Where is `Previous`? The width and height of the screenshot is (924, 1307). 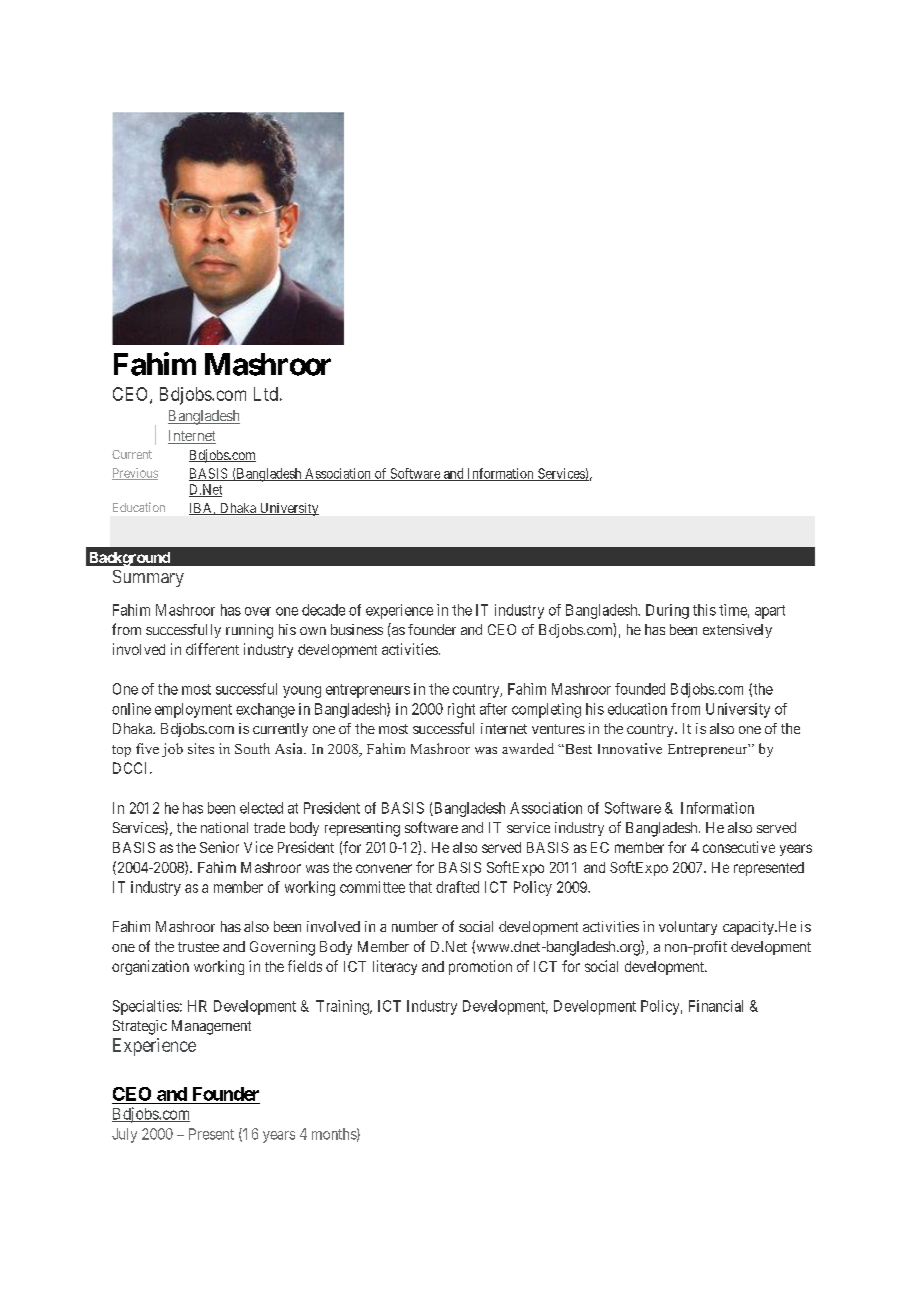 Previous is located at coordinates (135, 474).
